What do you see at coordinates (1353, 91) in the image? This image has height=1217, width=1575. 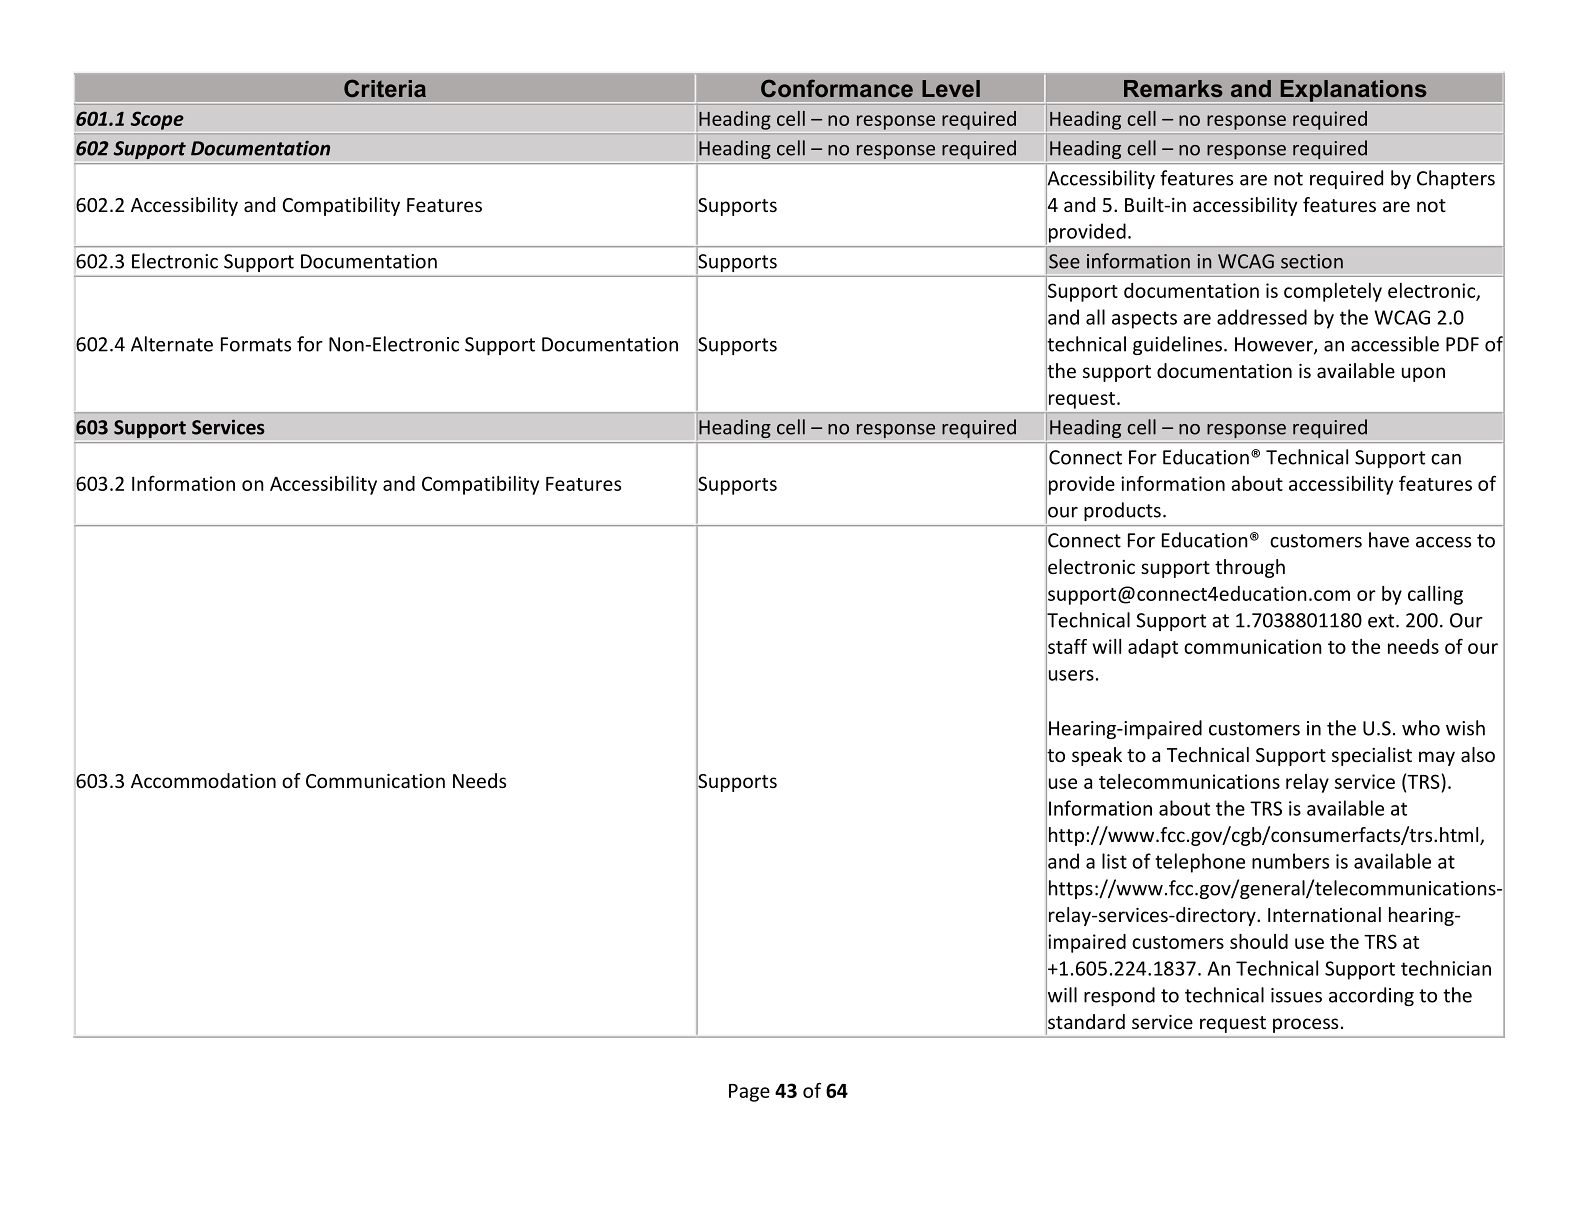 I see `Explanations` at bounding box center [1353, 91].
